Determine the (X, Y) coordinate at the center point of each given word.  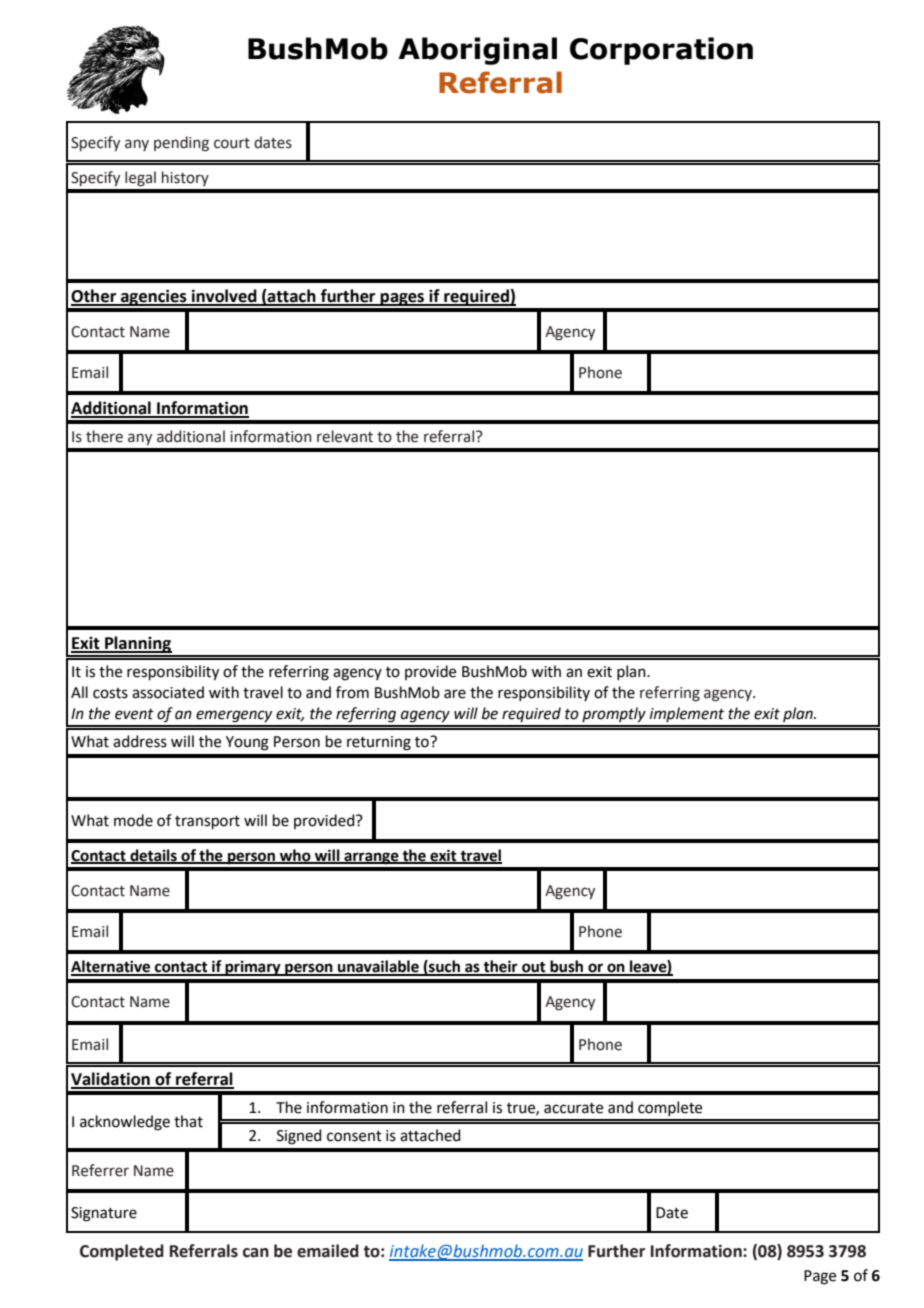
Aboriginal (477, 51)
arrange (371, 858)
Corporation (661, 51)
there (104, 436)
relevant (345, 436)
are (455, 694)
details (153, 856)
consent (354, 1136)
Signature (104, 1214)
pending (181, 144)
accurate (573, 1108)
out (534, 968)
